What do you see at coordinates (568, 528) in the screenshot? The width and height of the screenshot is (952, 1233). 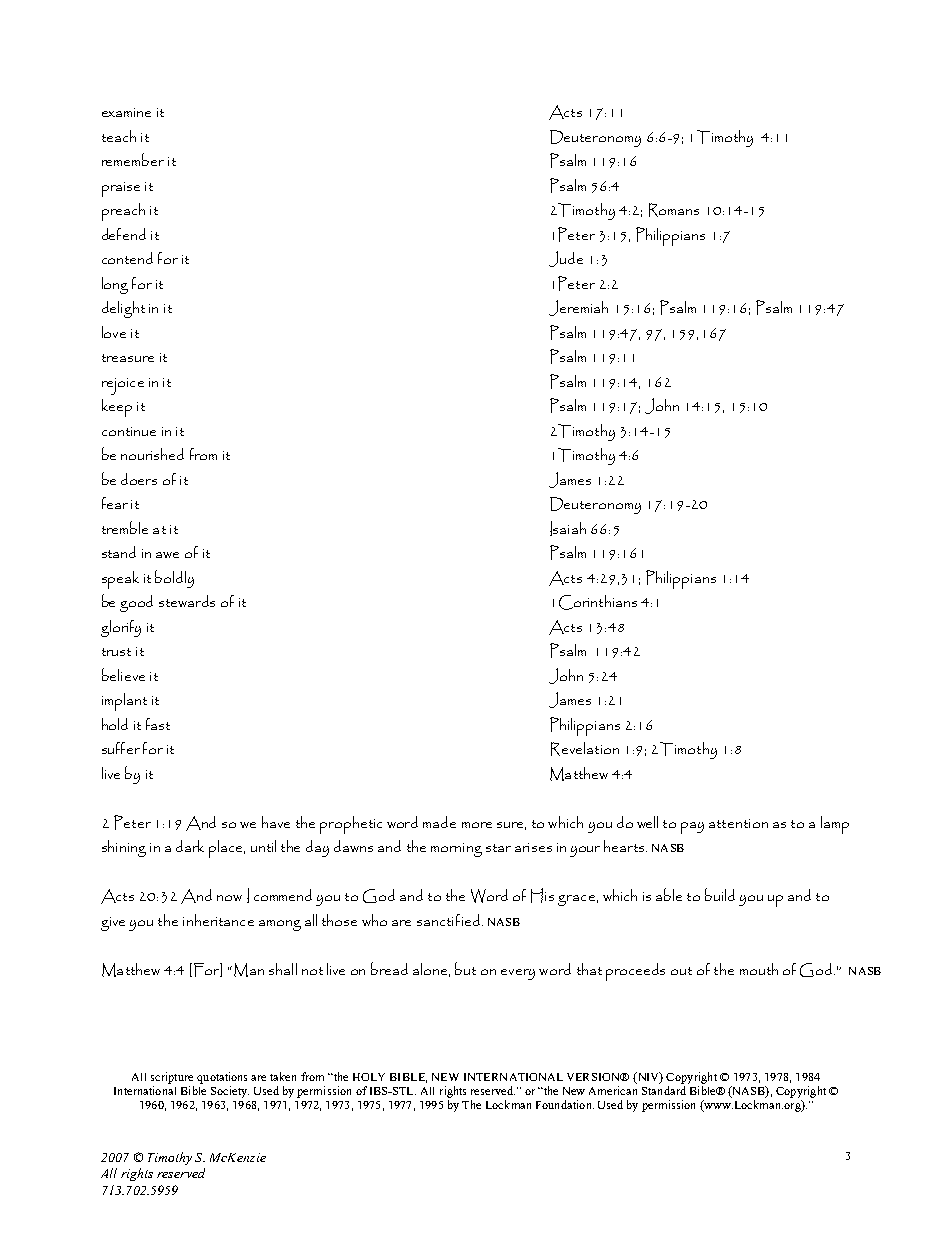 I see `Isaiah` at bounding box center [568, 528].
